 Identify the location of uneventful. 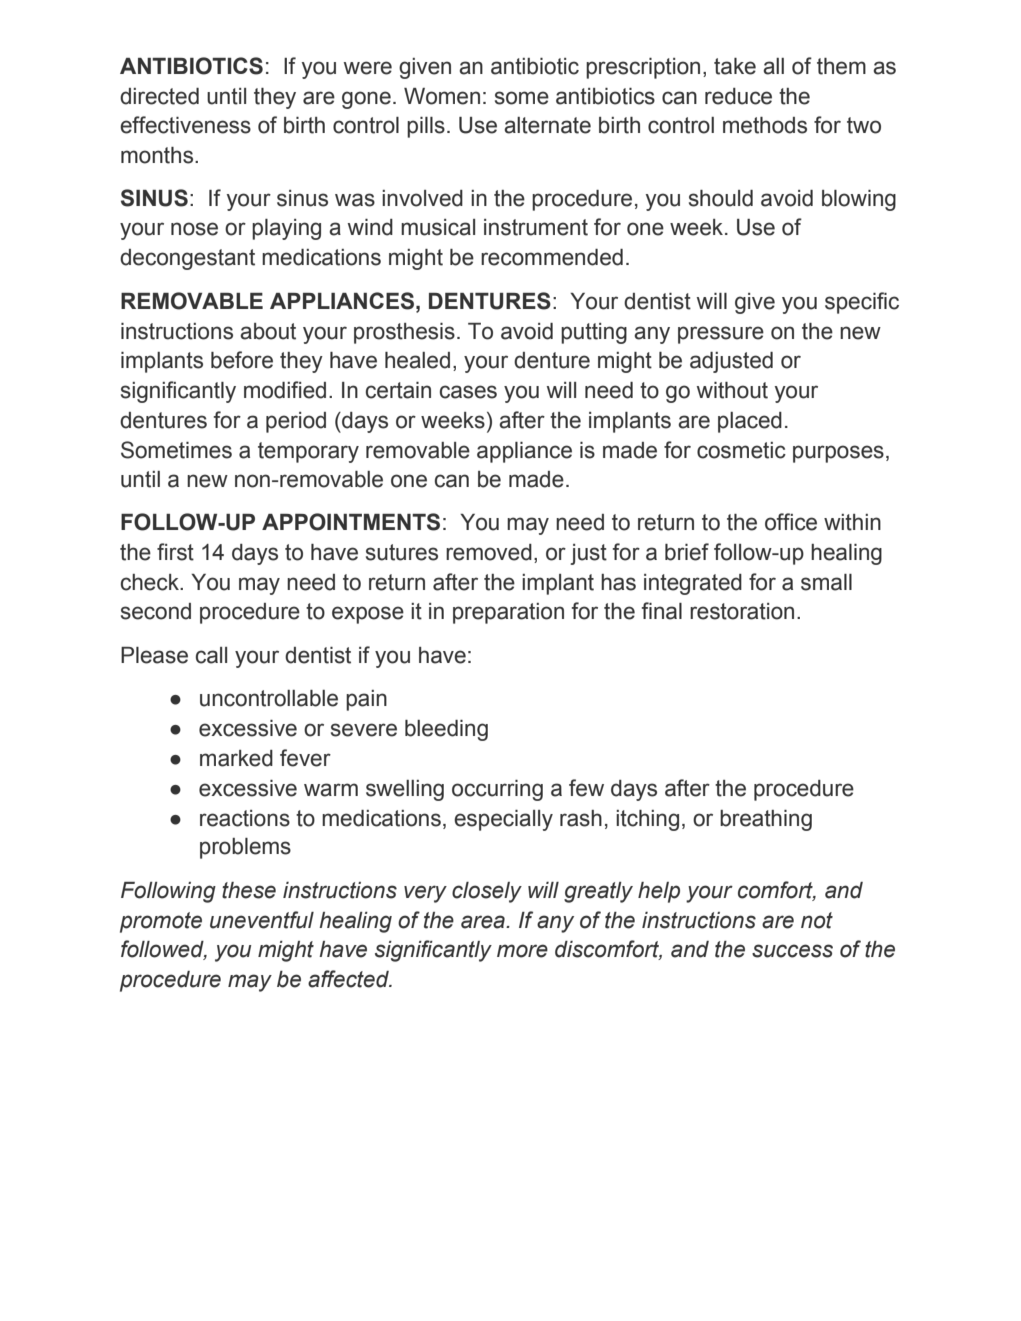
(262, 920).
